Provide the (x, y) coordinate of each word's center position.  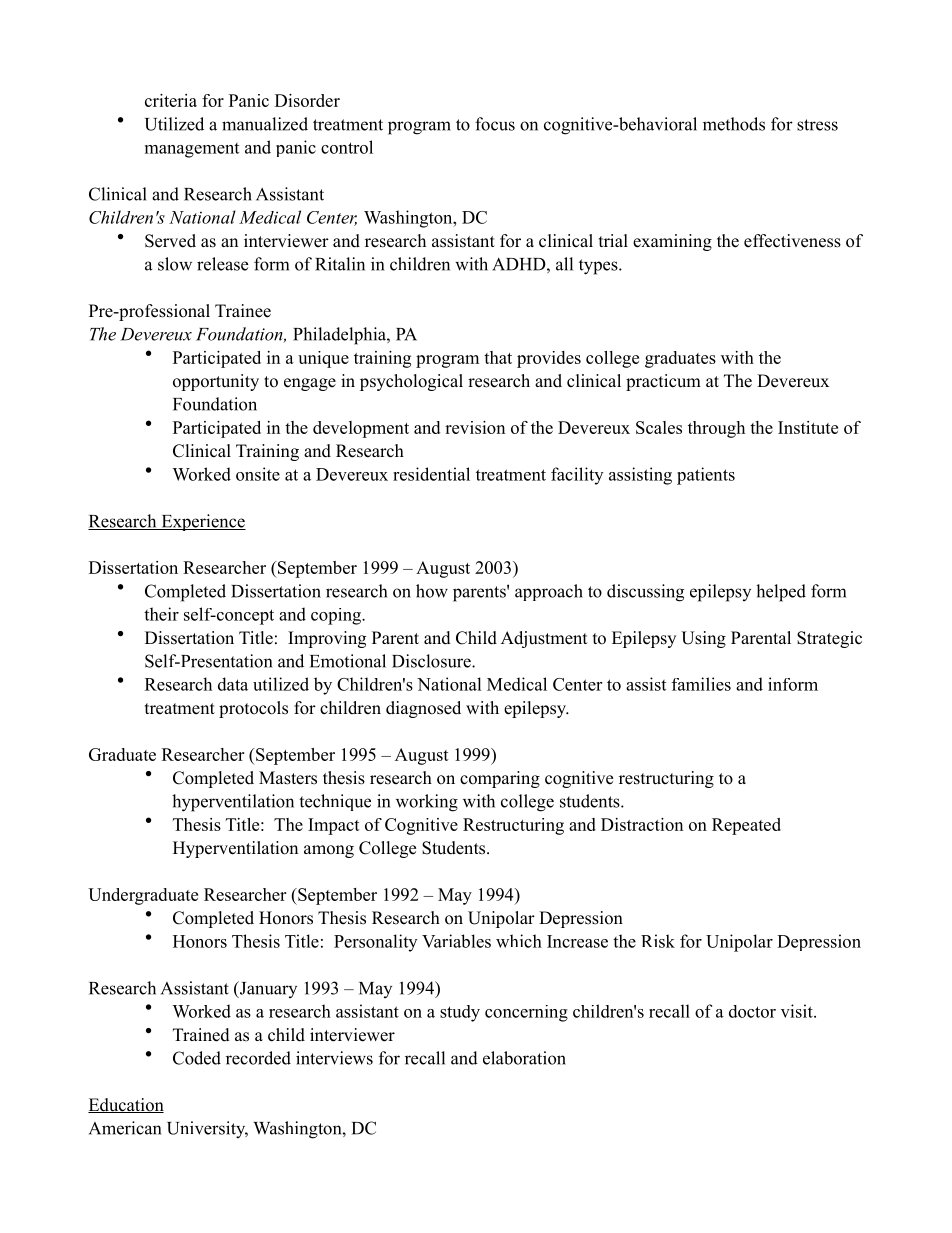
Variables (456, 941)
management (192, 150)
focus (495, 124)
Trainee (243, 311)
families (701, 684)
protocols (253, 709)
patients (706, 476)
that (498, 357)
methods (734, 124)
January (267, 989)
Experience (202, 522)
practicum (663, 382)
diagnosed (423, 709)
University (207, 1130)
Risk (658, 941)
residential (431, 474)
